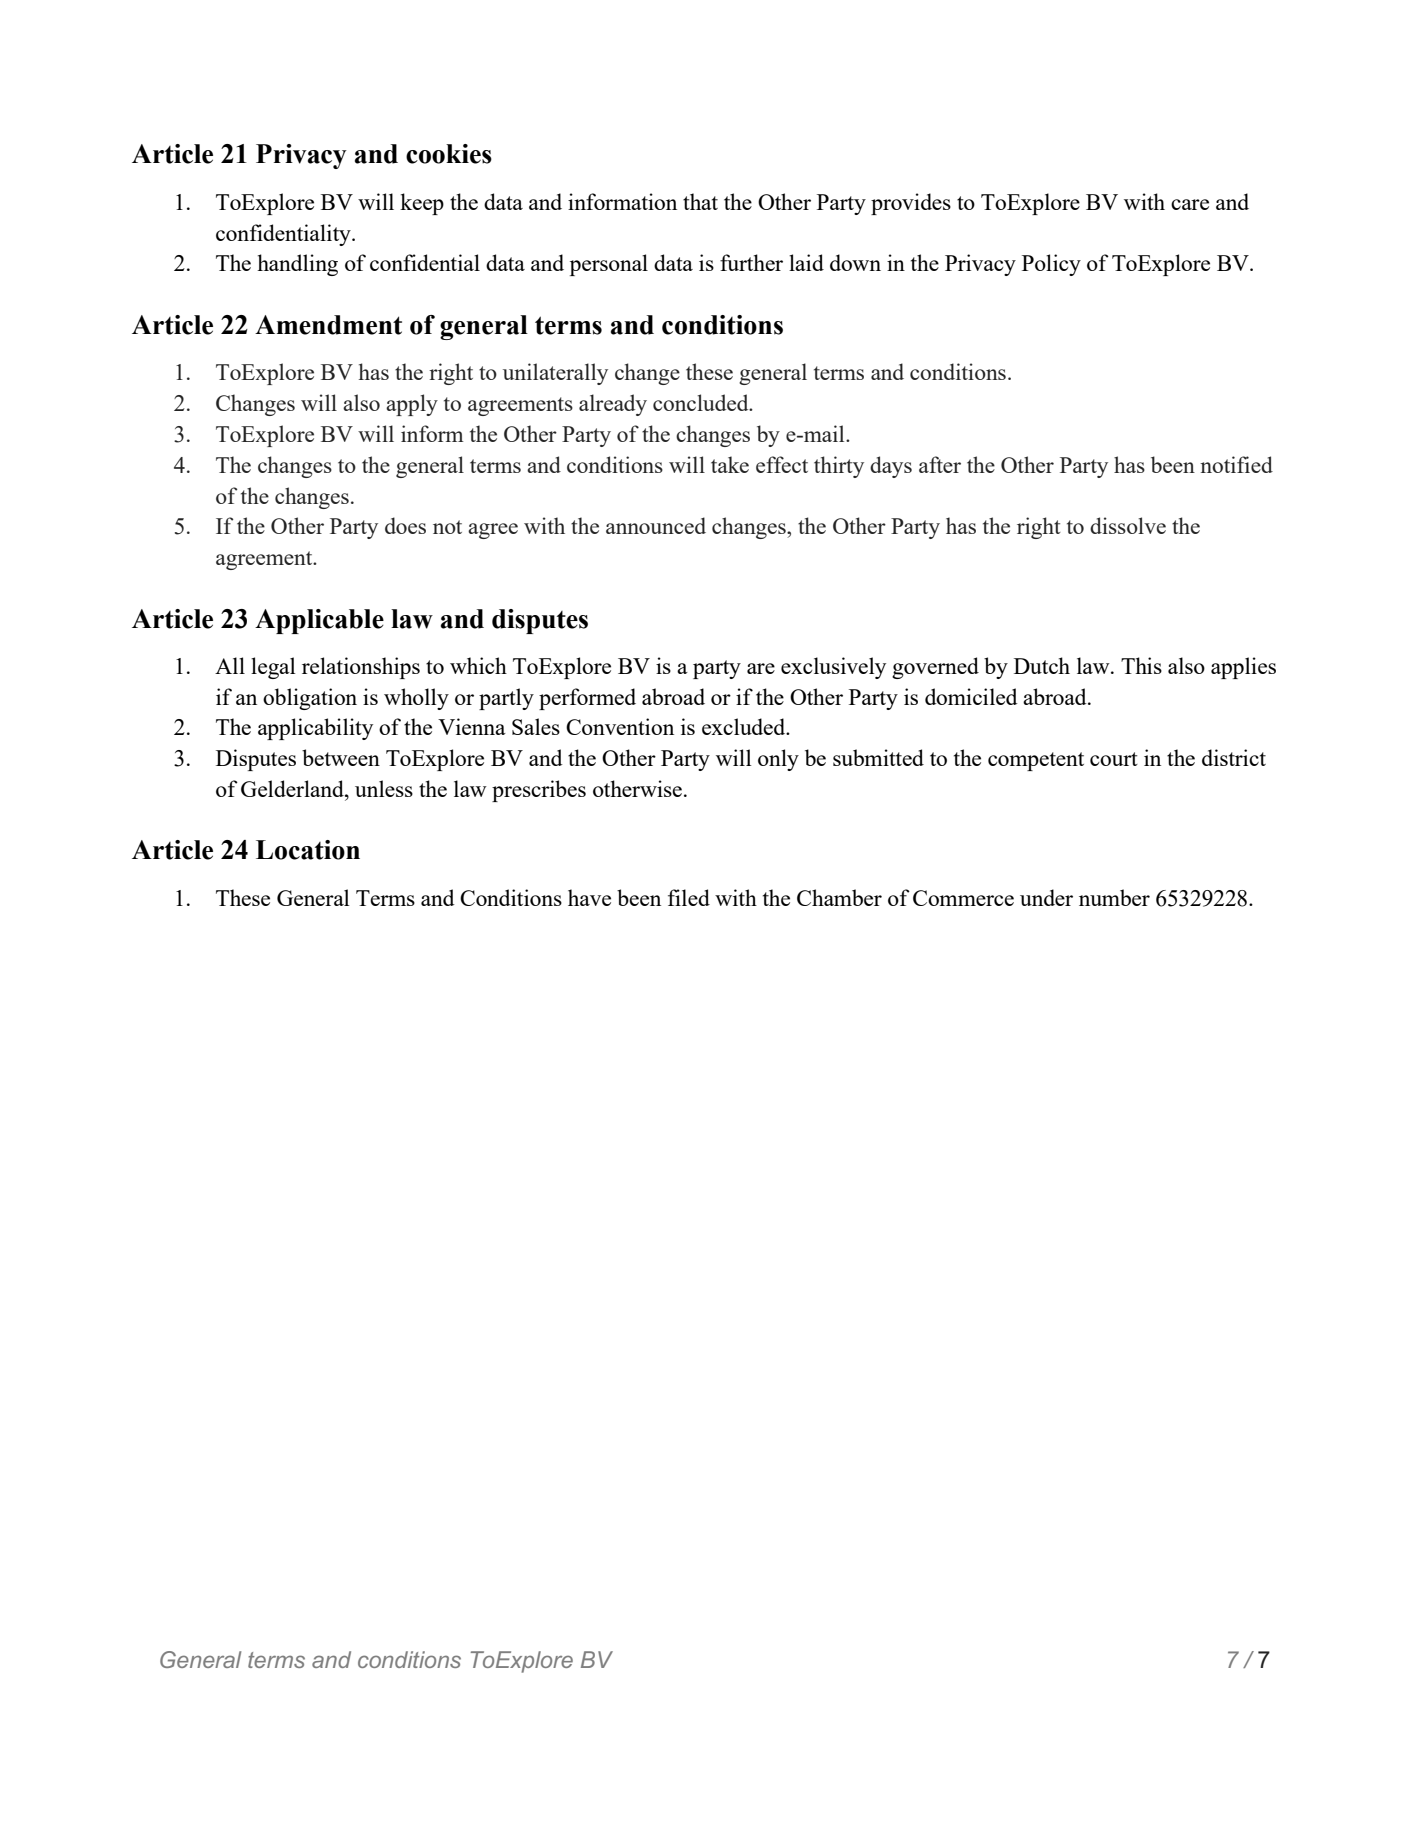 Image resolution: width=1420 pixels, height=1838 pixels. I want to click on dissolve, so click(1128, 525).
